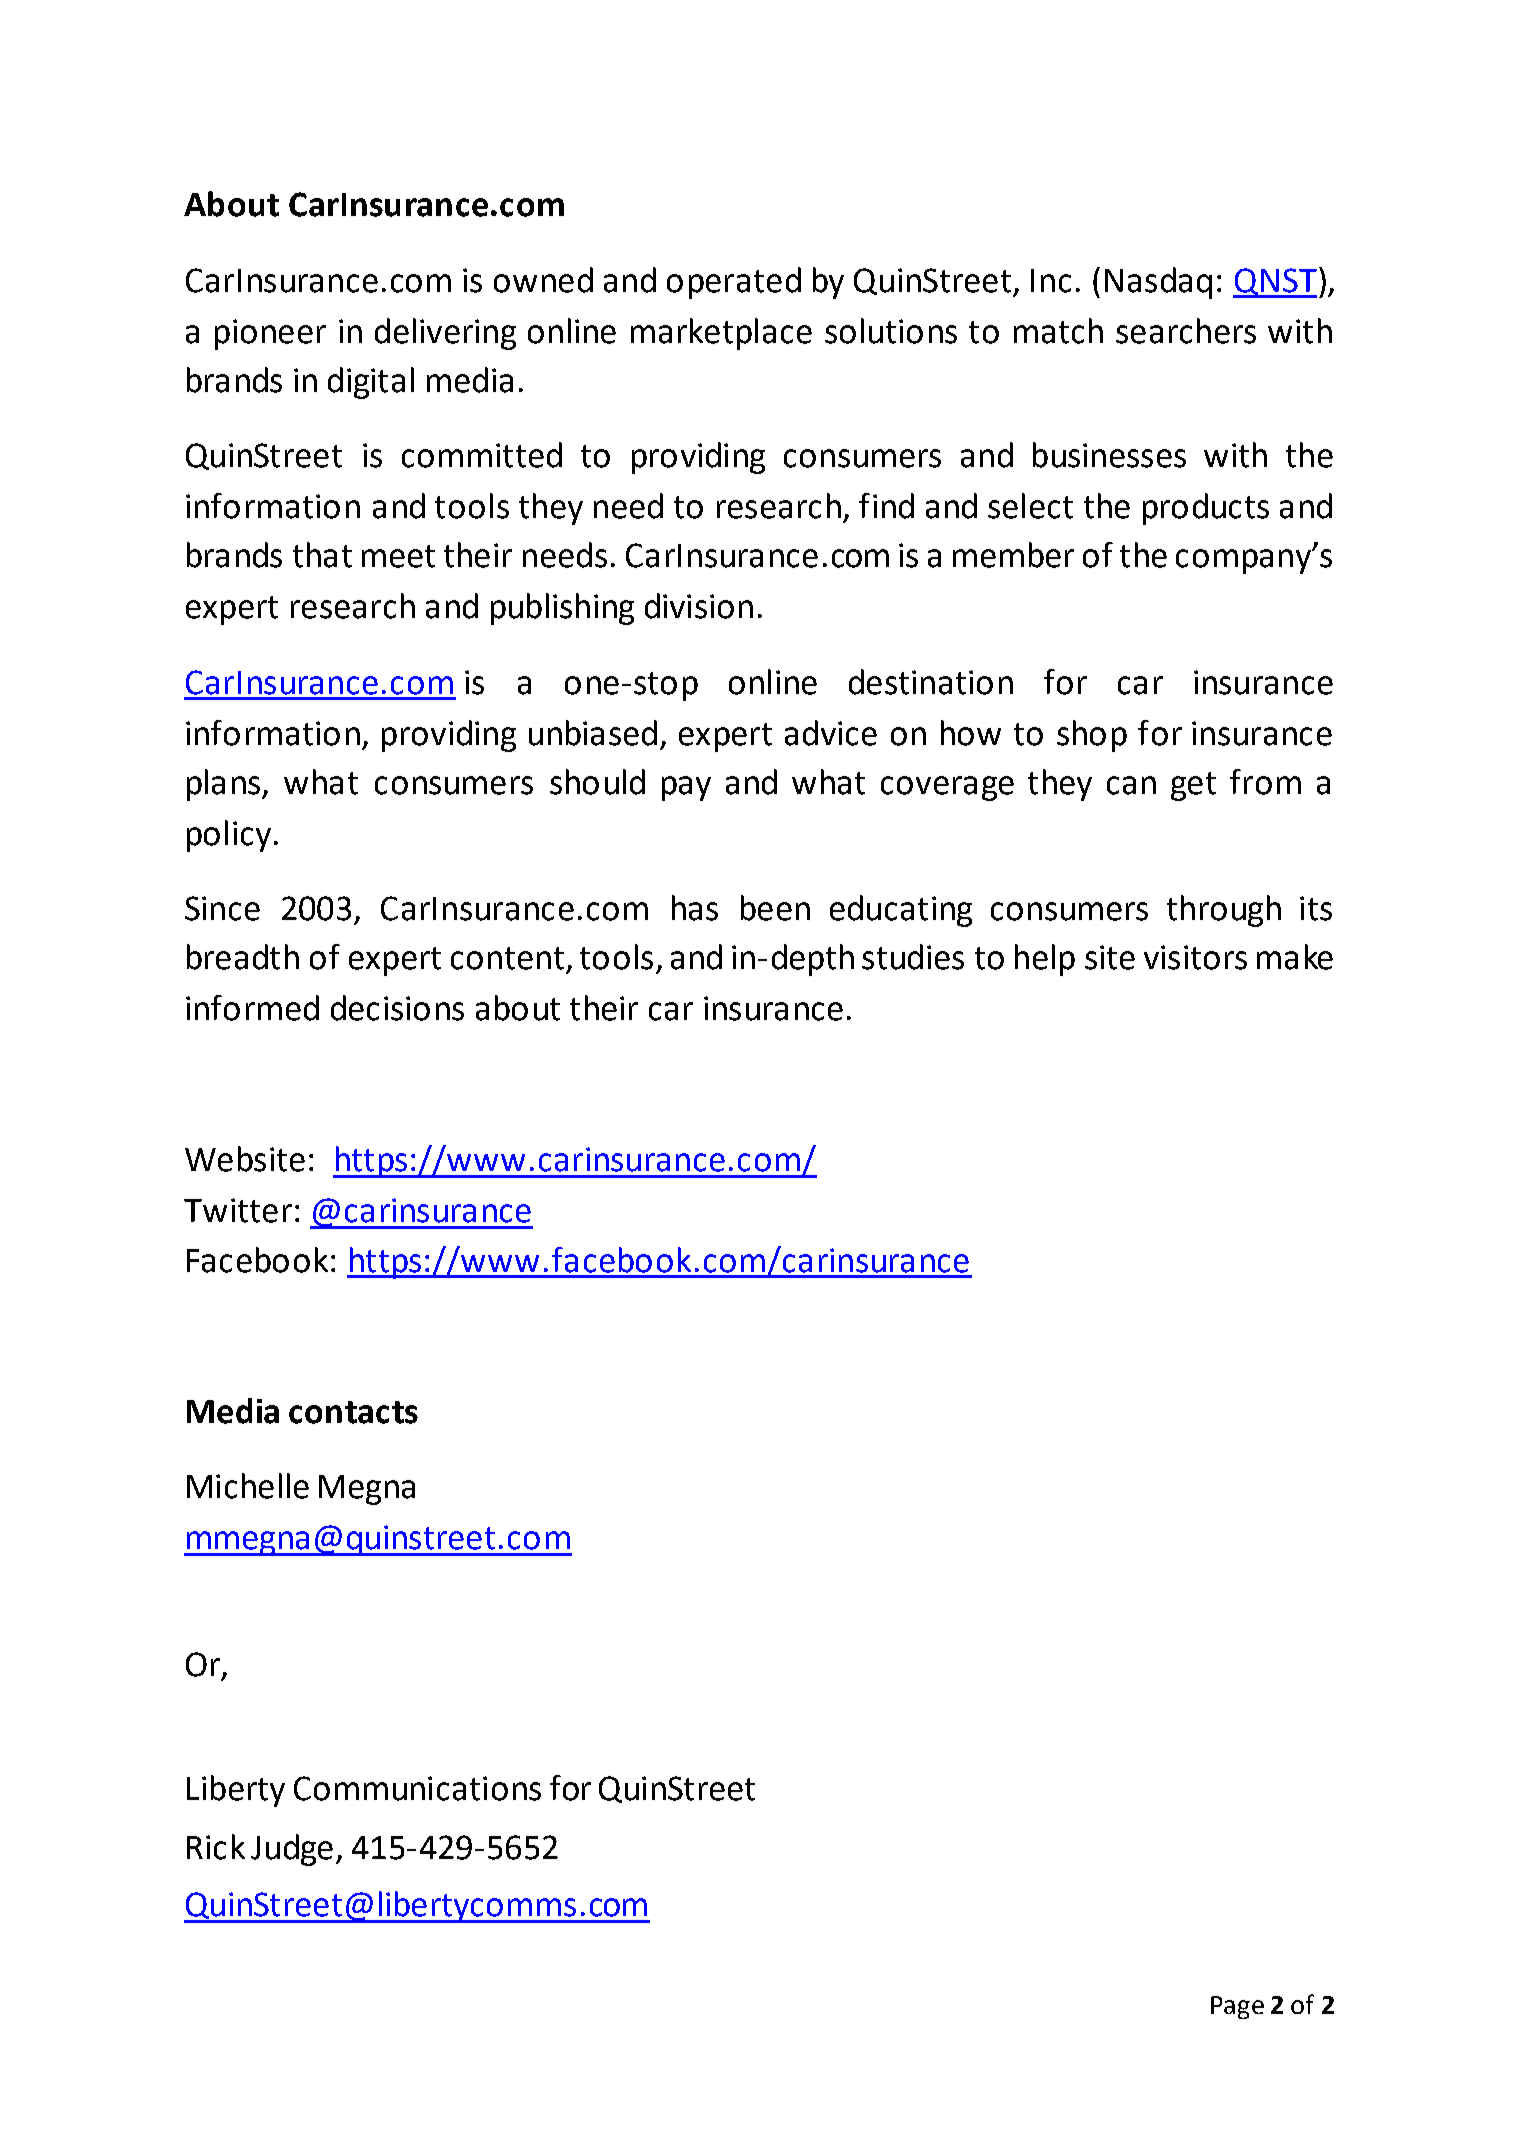 Image resolution: width=1517 pixels, height=2145 pixels. I want to click on contacts, so click(353, 1412).
